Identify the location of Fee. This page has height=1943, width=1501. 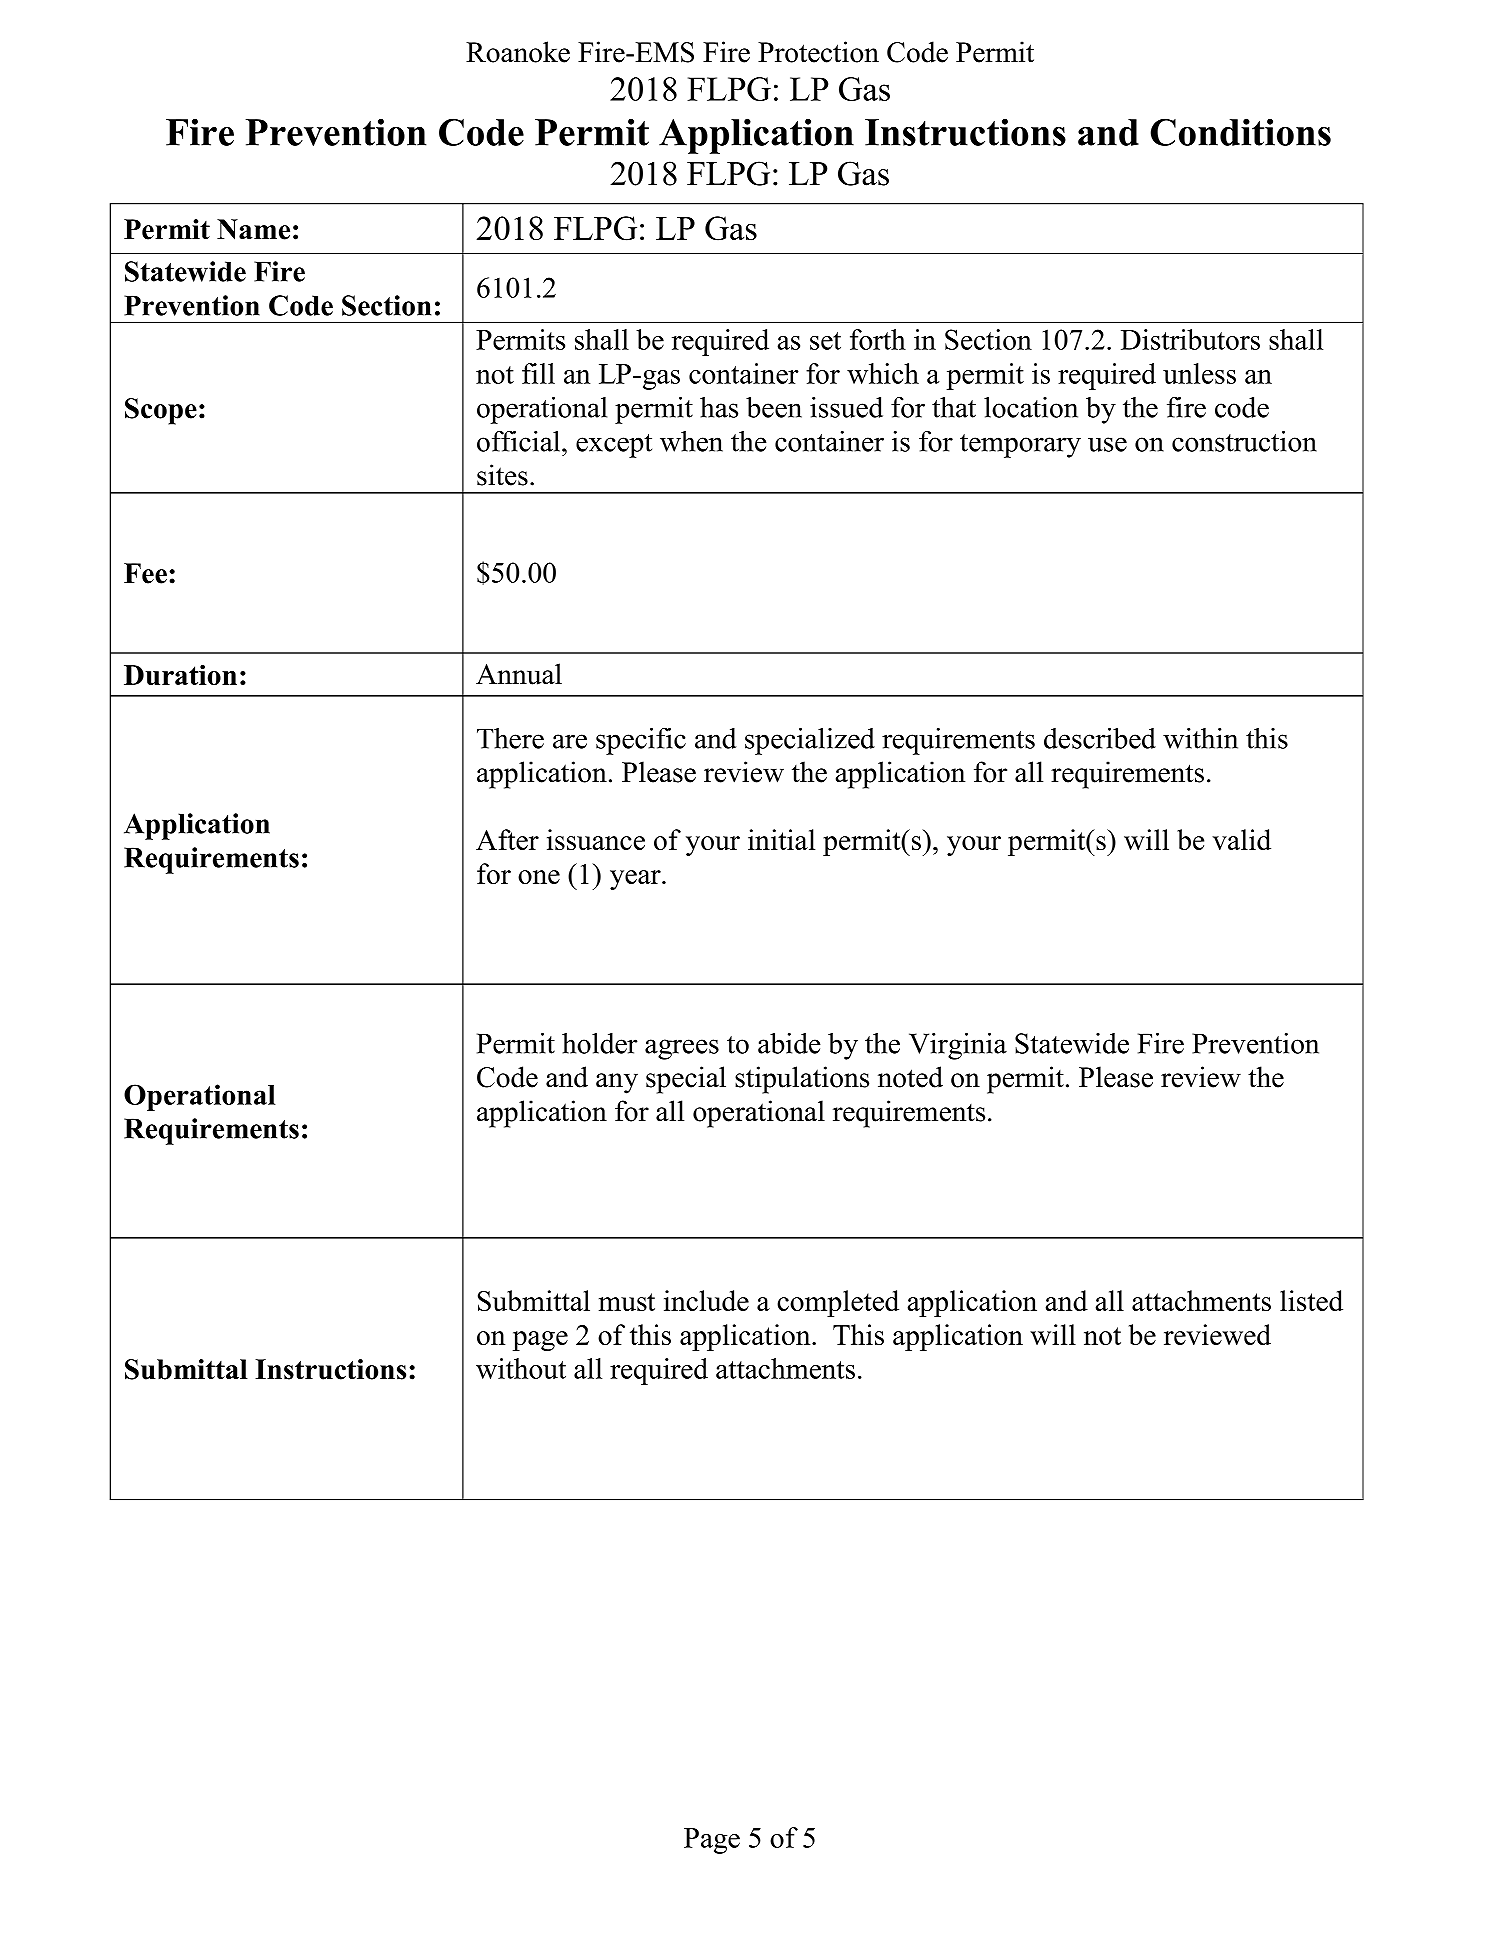
(145, 573).
